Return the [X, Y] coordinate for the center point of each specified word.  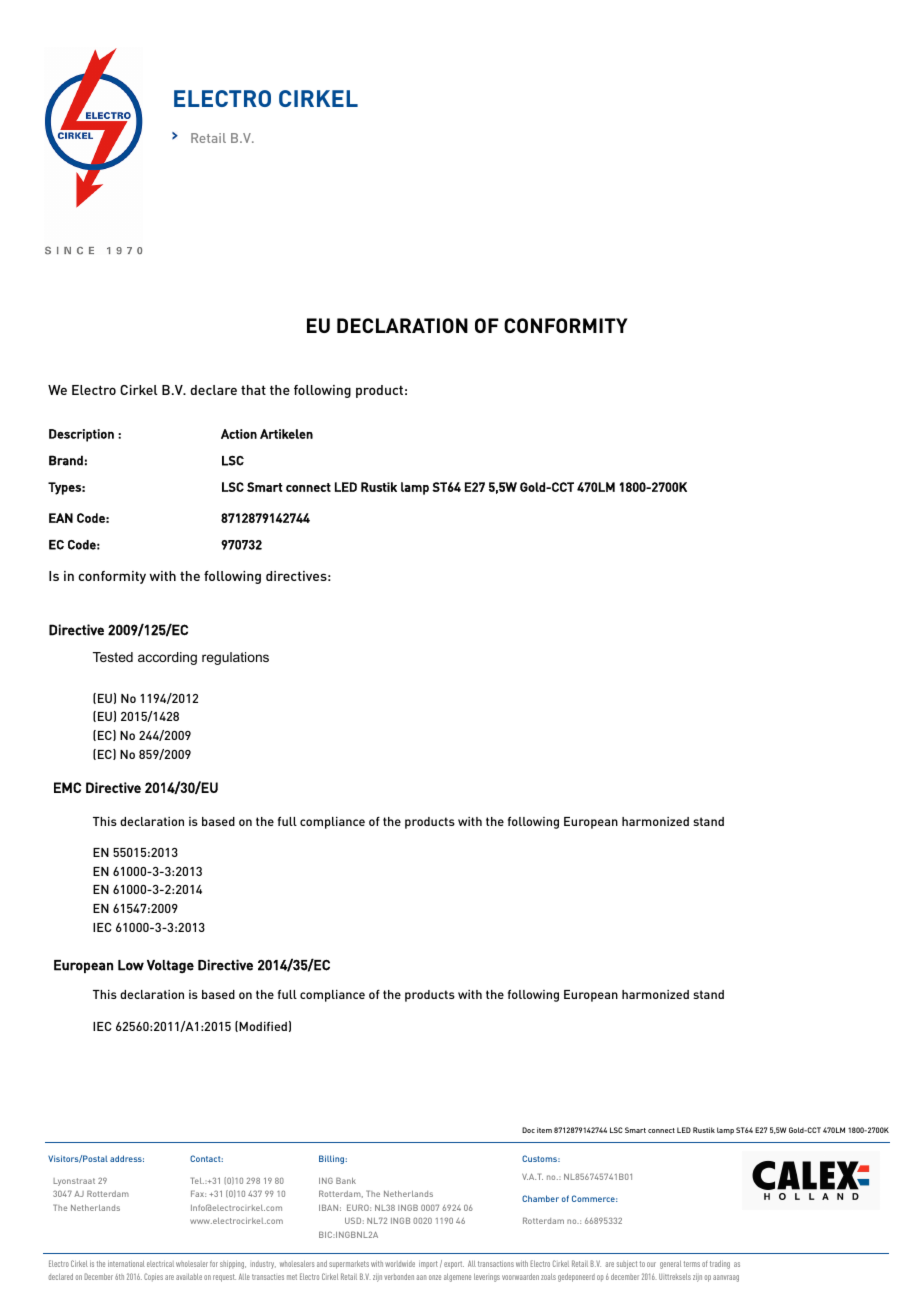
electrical [160, 1264]
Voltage [170, 966]
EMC [67, 787]
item [544, 1130]
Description [81, 435]
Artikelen [286, 434]
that [253, 390]
